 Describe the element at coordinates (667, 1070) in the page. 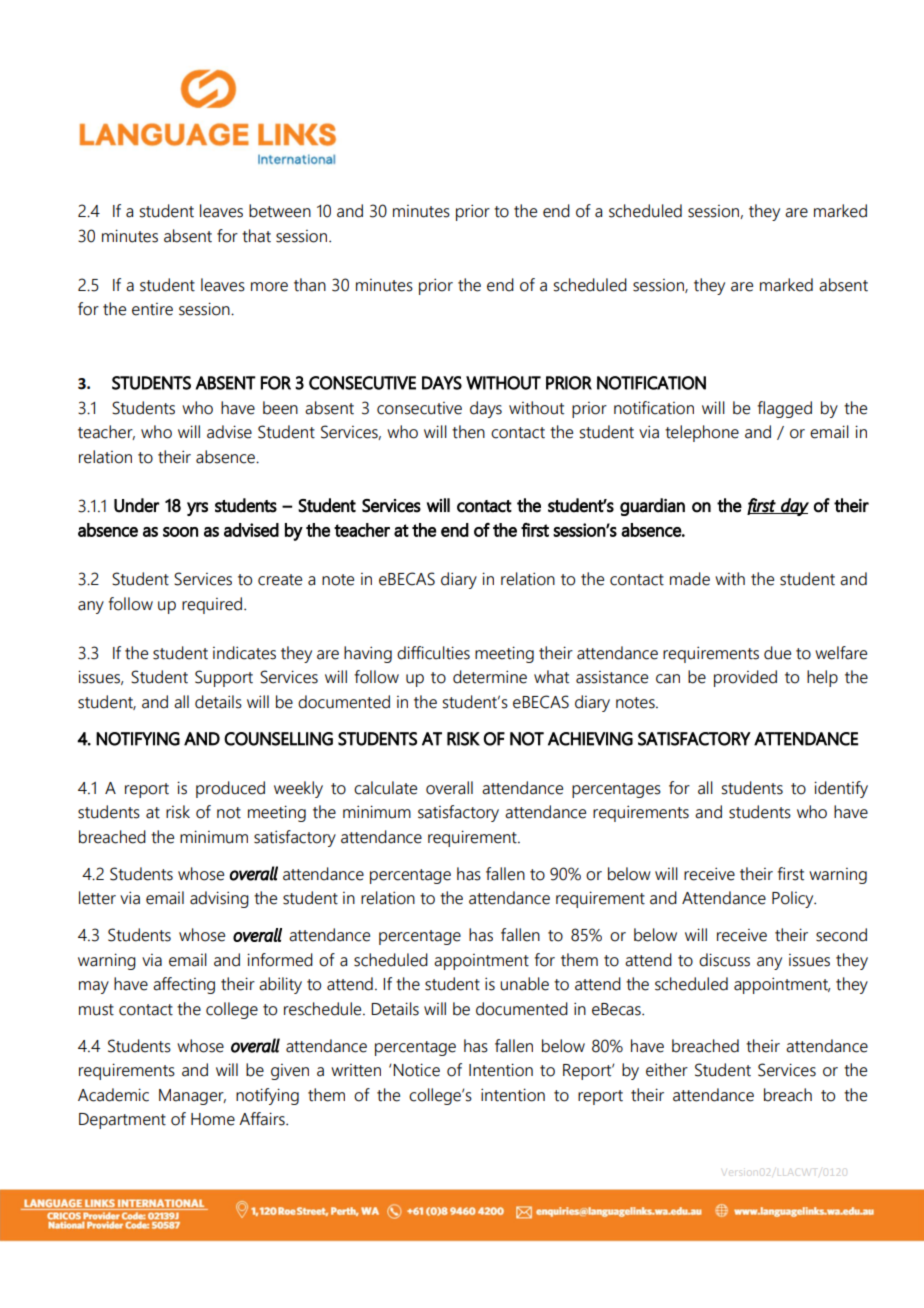

I see `either` at that location.
